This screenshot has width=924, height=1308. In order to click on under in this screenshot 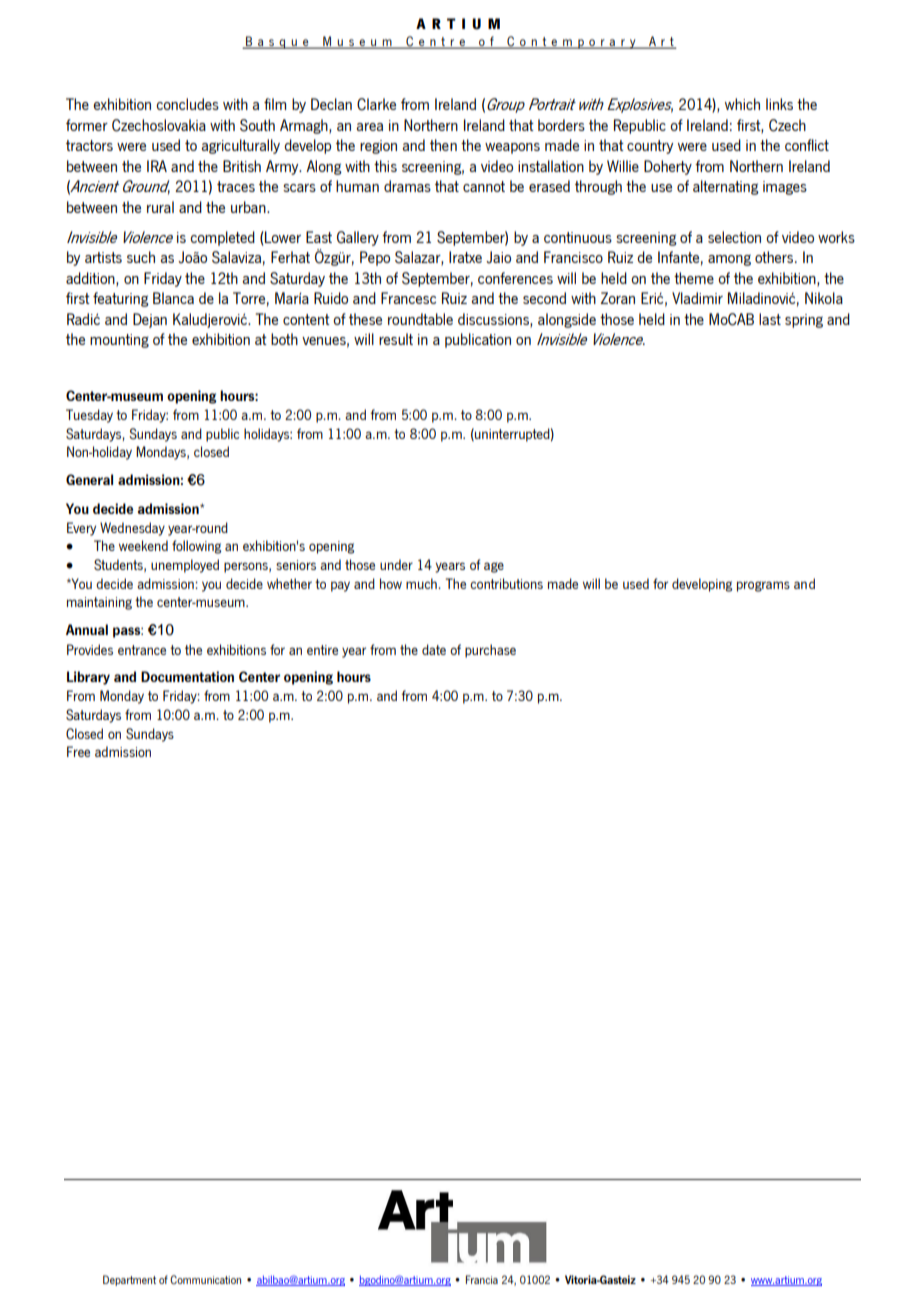, I will do `click(396, 564)`.
